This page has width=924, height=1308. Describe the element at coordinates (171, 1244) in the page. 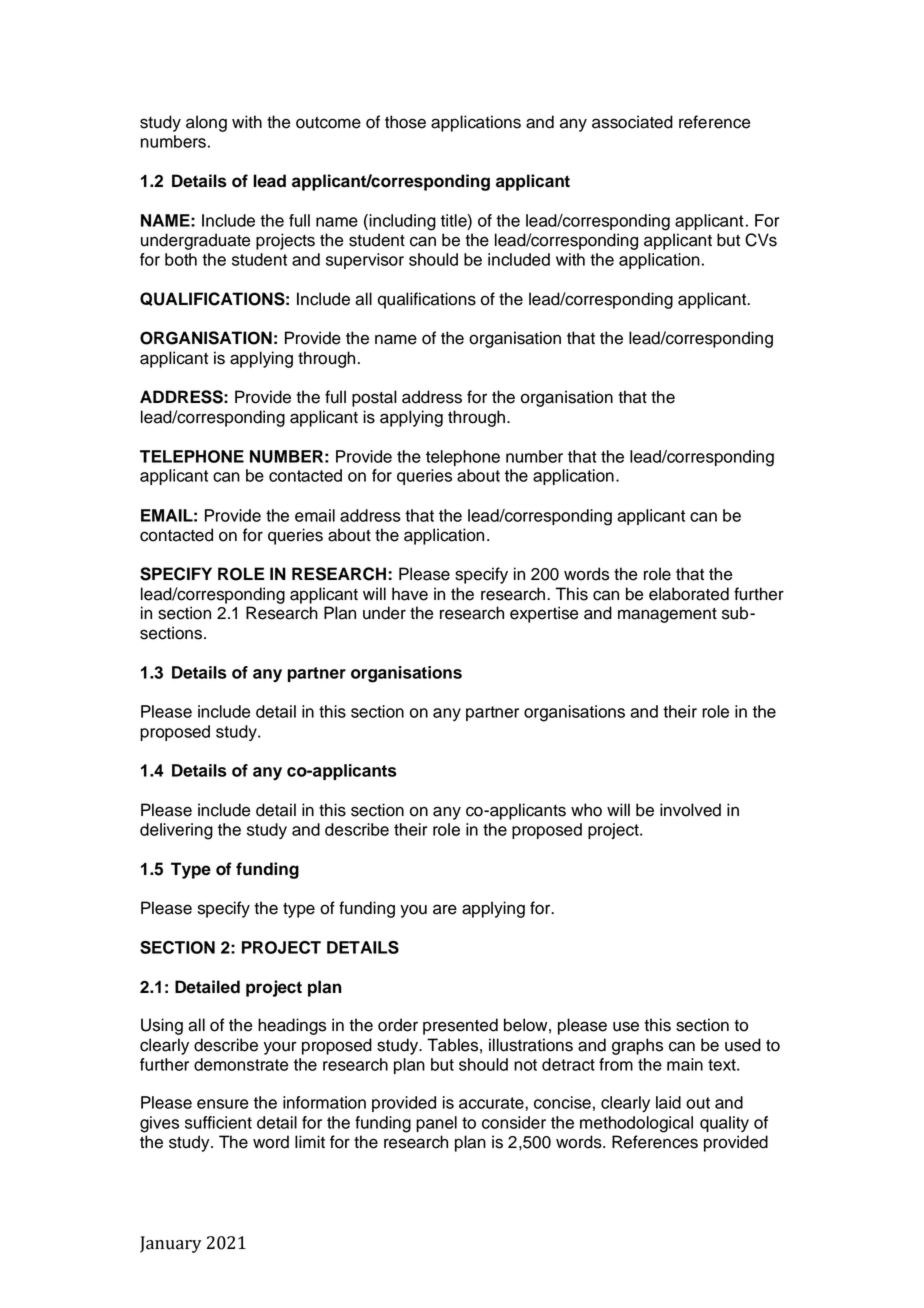

I see `January` at that location.
